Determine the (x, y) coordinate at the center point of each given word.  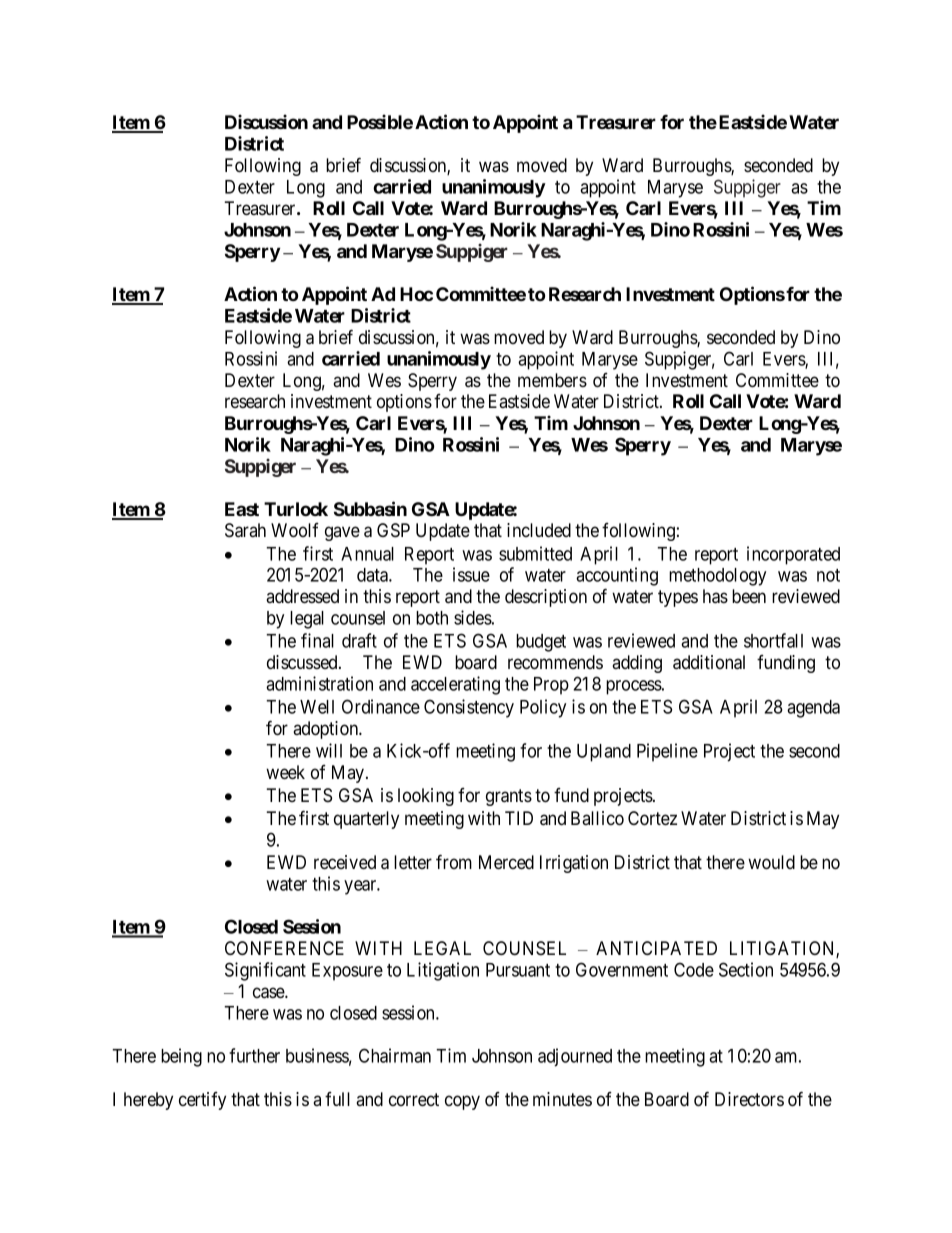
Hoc (416, 294)
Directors (749, 1099)
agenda (813, 709)
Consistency (469, 708)
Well (317, 707)
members (552, 380)
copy (462, 1102)
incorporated (793, 555)
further (254, 1055)
